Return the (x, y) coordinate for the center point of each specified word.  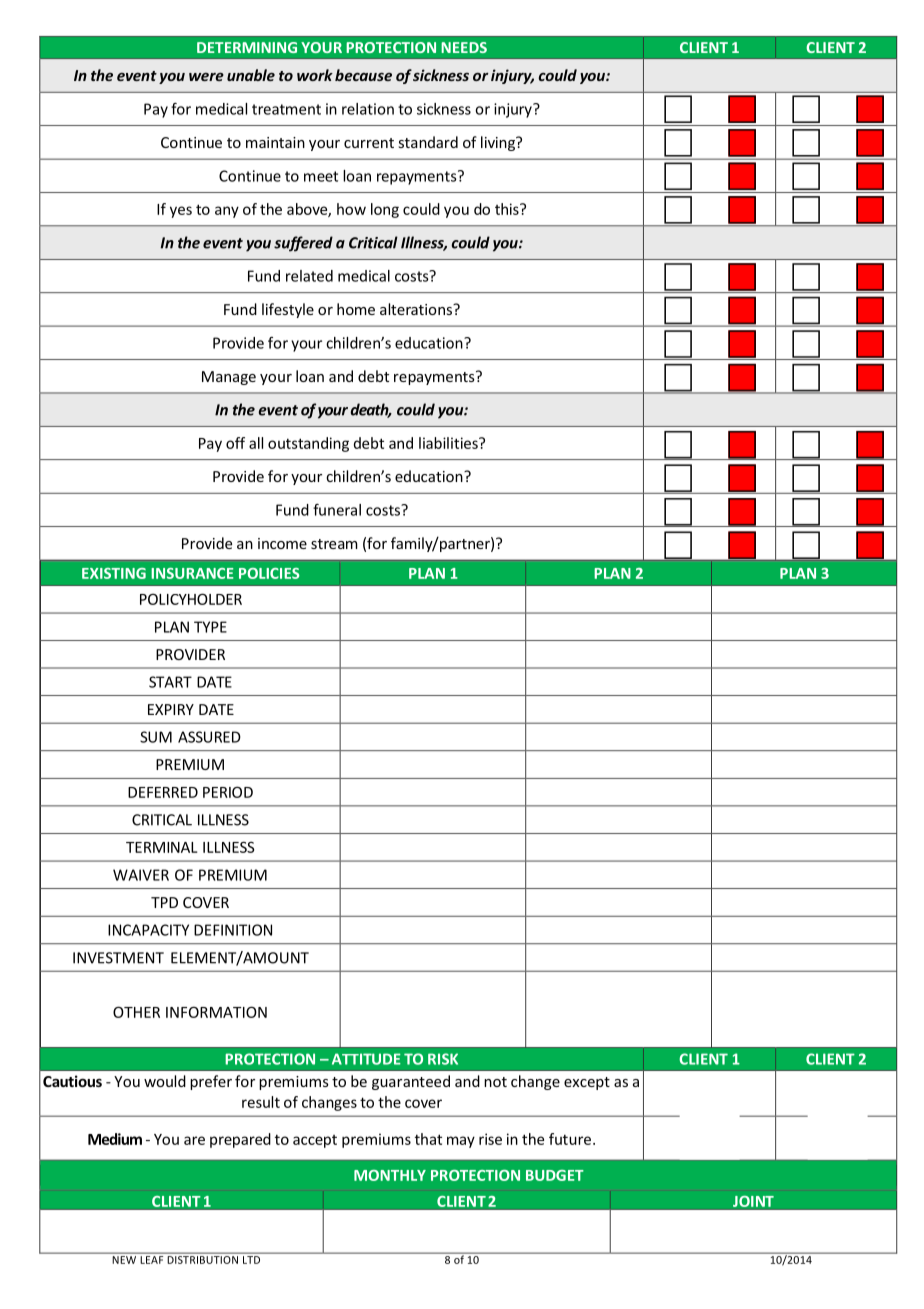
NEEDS (464, 47)
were (206, 77)
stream (334, 544)
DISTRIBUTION (203, 1258)
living (499, 143)
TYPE (210, 627)
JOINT (753, 1201)
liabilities (449, 443)
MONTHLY (390, 1175)
